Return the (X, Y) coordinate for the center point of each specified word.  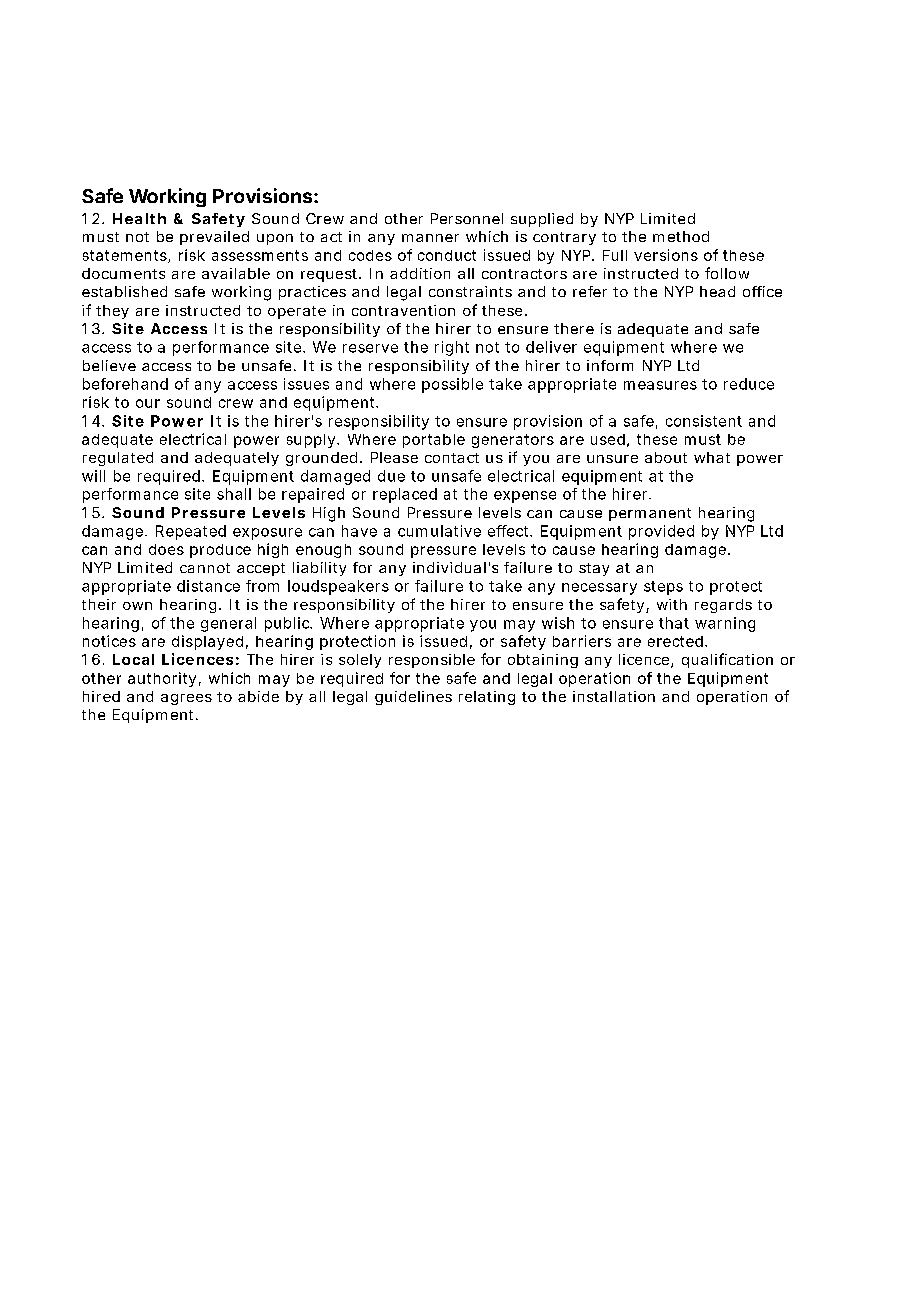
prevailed (214, 238)
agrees (186, 699)
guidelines (413, 698)
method (681, 236)
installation (614, 696)
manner (430, 238)
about (666, 457)
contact (452, 458)
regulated (118, 459)
